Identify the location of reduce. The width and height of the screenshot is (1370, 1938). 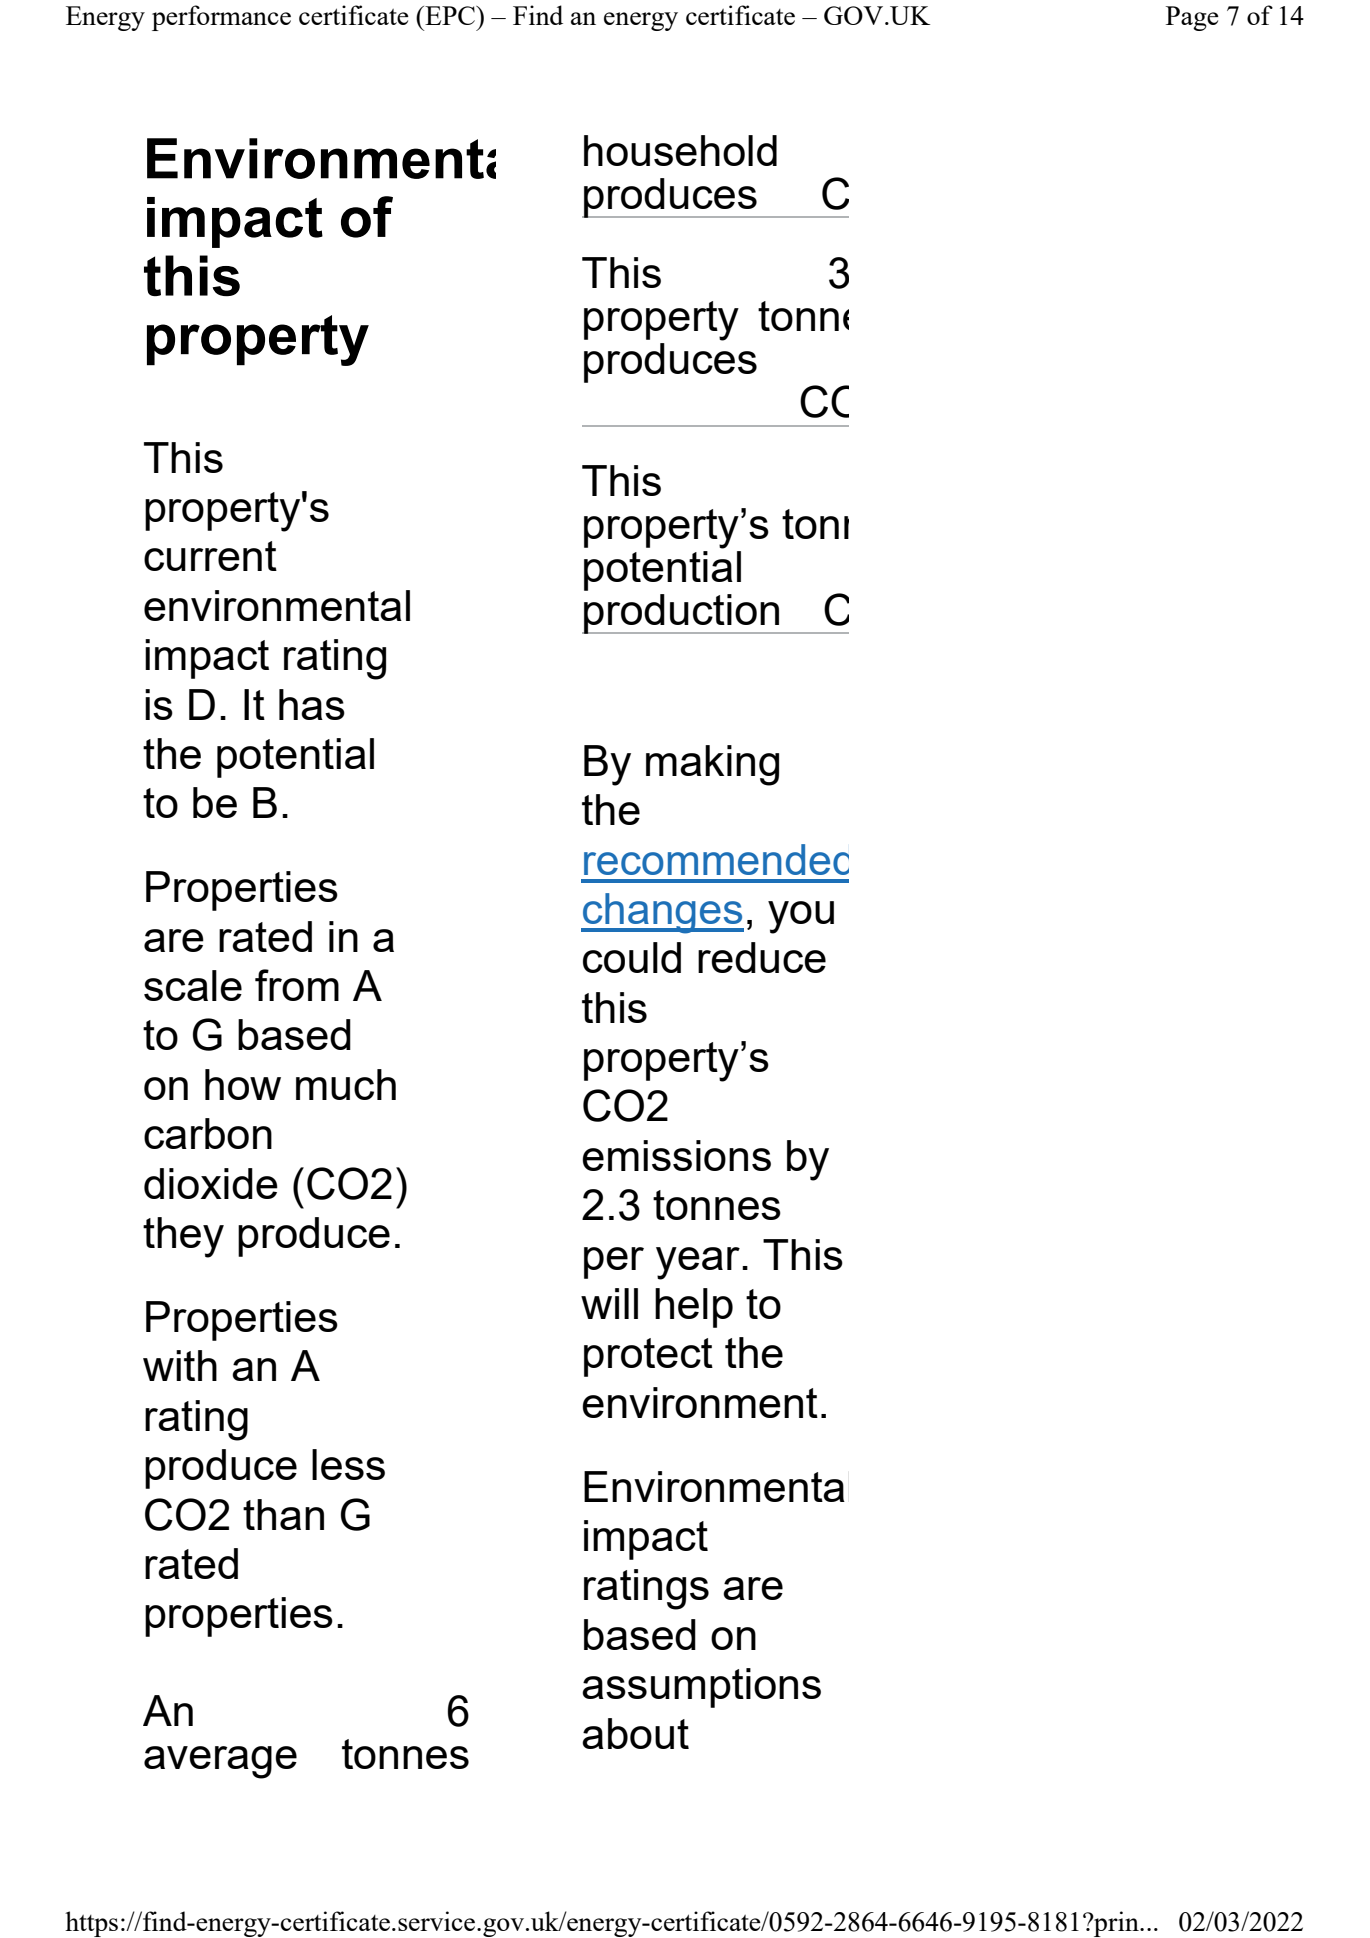
(762, 957).
